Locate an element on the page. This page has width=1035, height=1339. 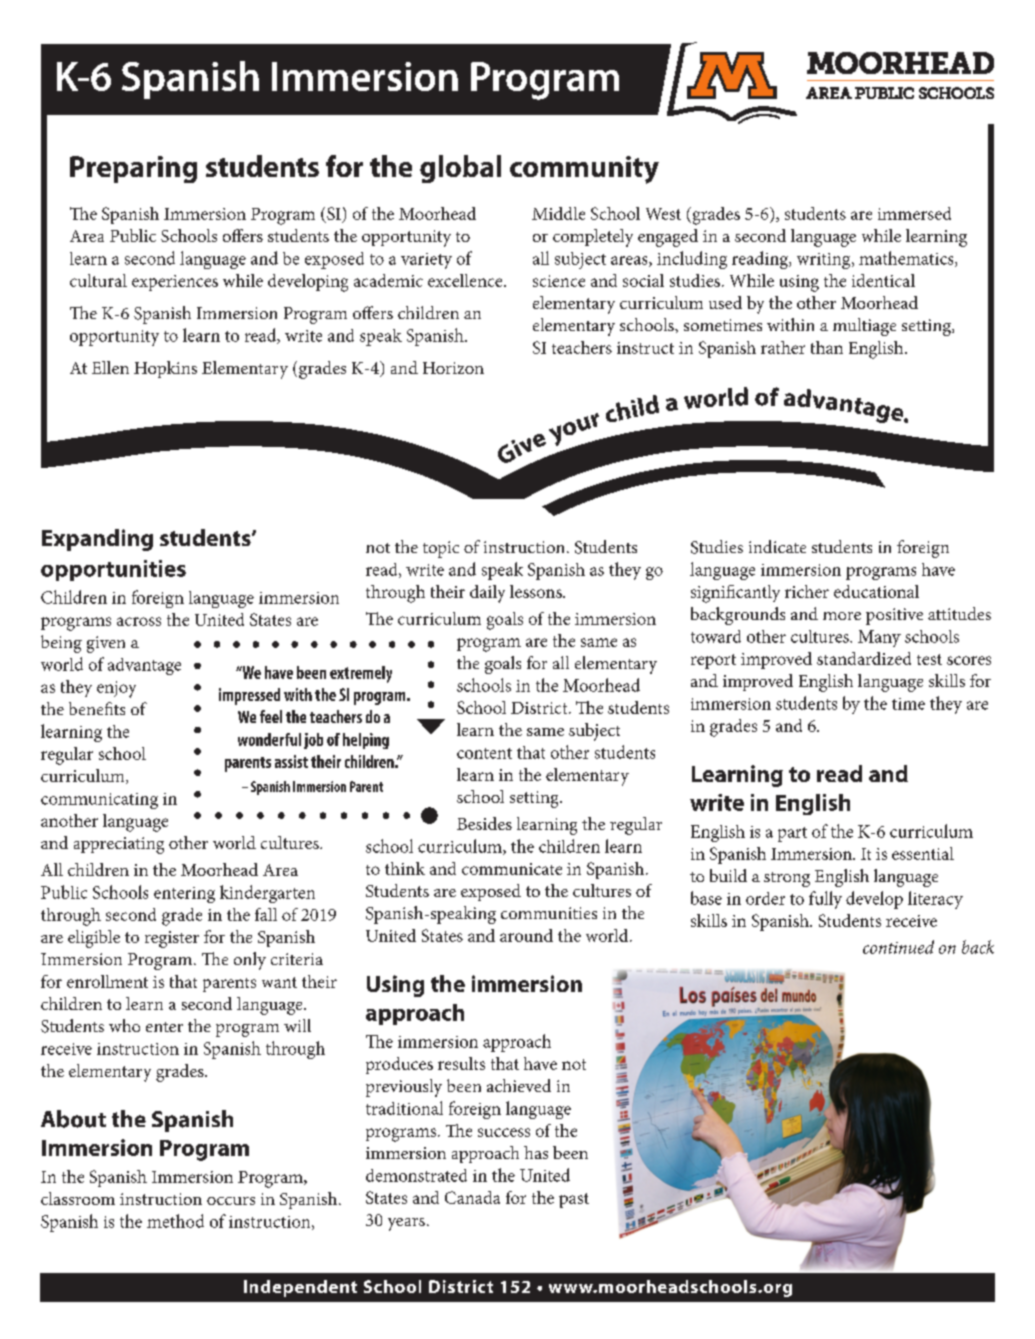
immersed is located at coordinates (914, 213).
